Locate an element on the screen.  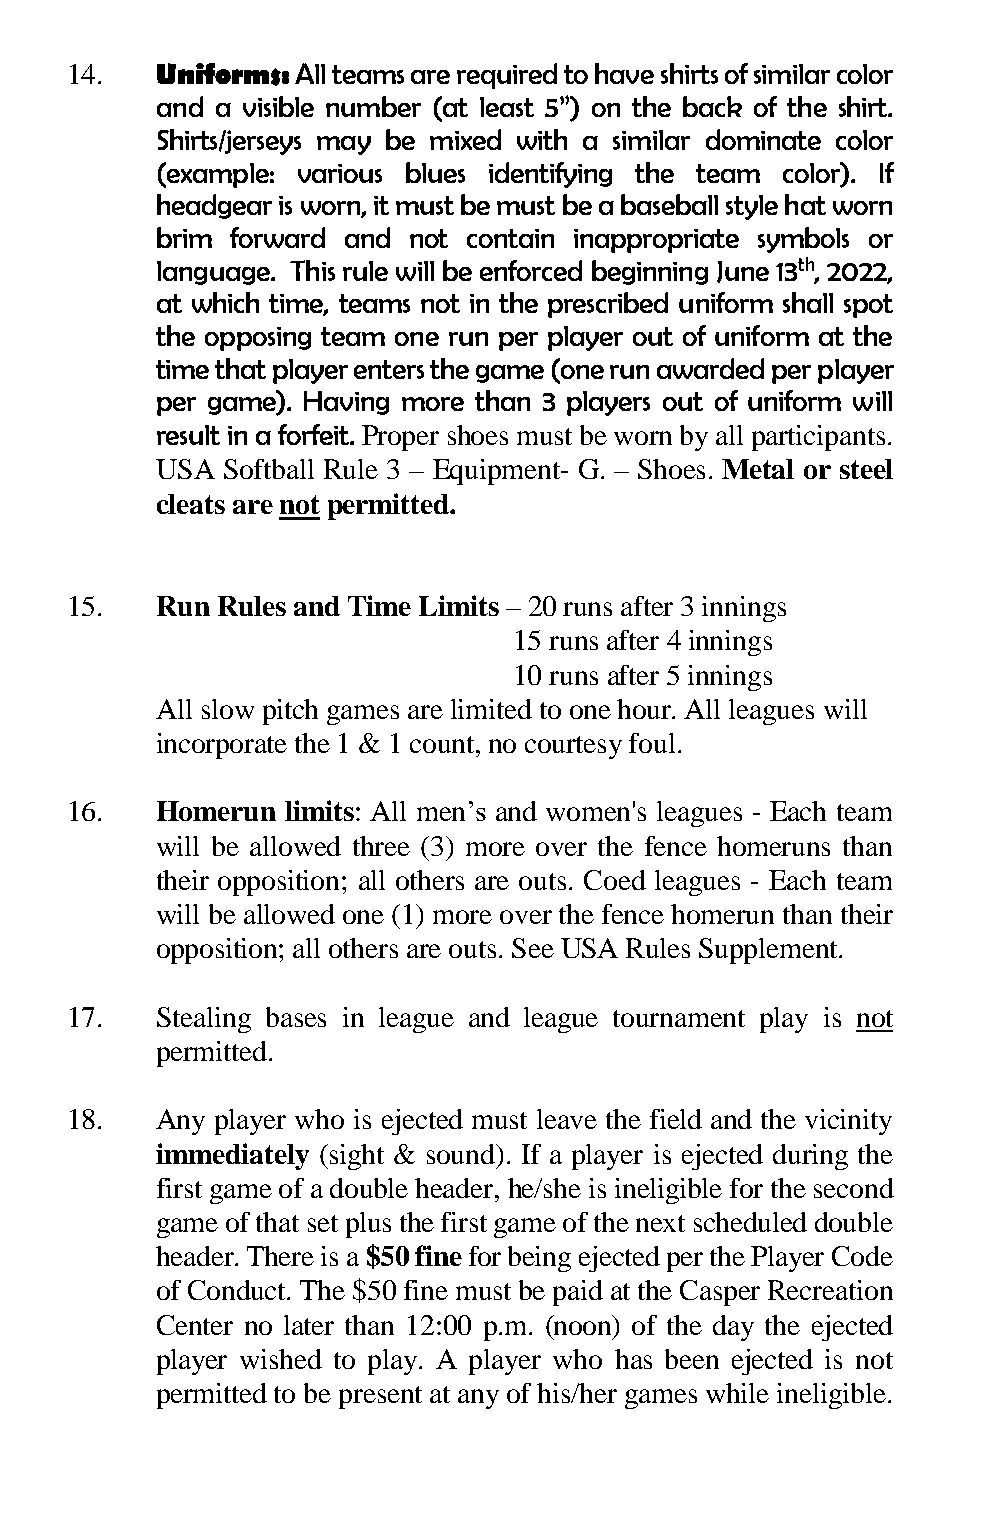
bases is located at coordinates (296, 1017).
